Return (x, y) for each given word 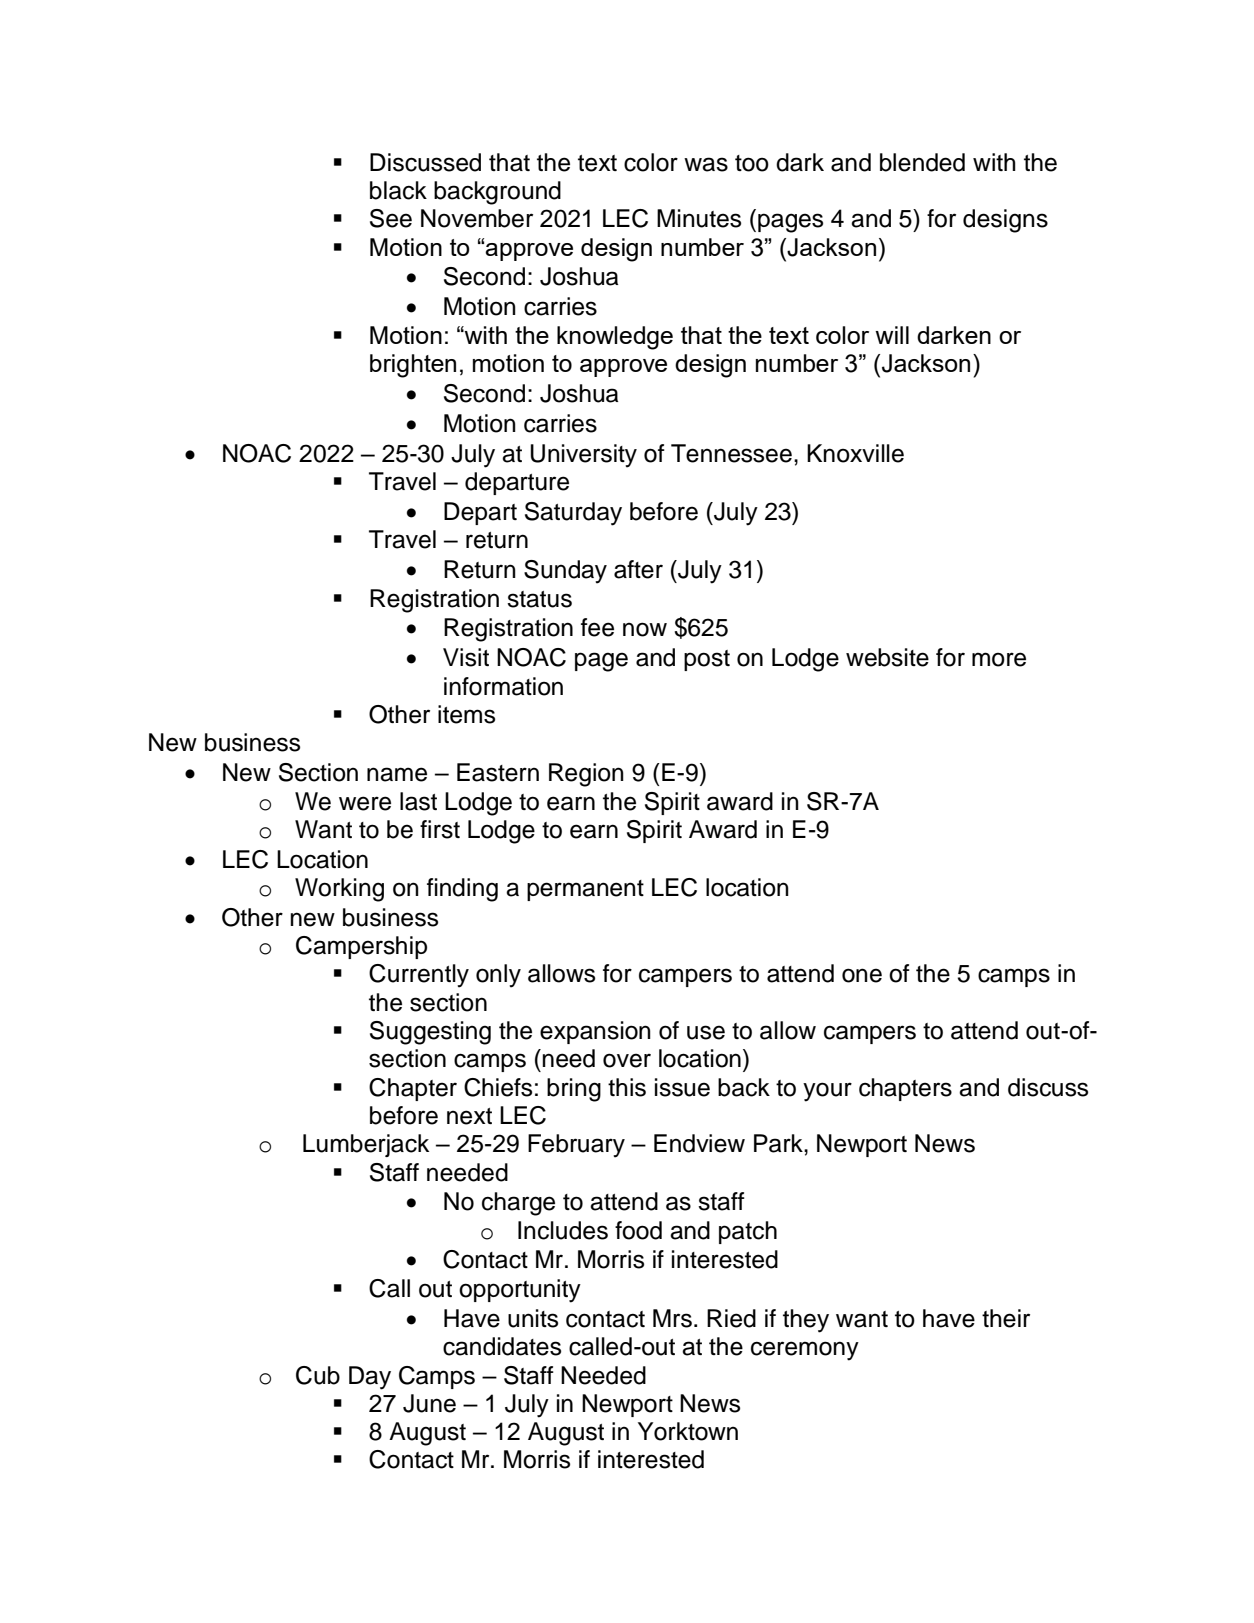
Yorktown (688, 1431)
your (827, 1092)
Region (586, 775)
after (638, 569)
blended (922, 162)
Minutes (699, 218)
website (887, 657)
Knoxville (855, 453)
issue (682, 1087)
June (429, 1403)
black (398, 190)
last (418, 801)
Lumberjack (366, 1145)
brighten (413, 366)
